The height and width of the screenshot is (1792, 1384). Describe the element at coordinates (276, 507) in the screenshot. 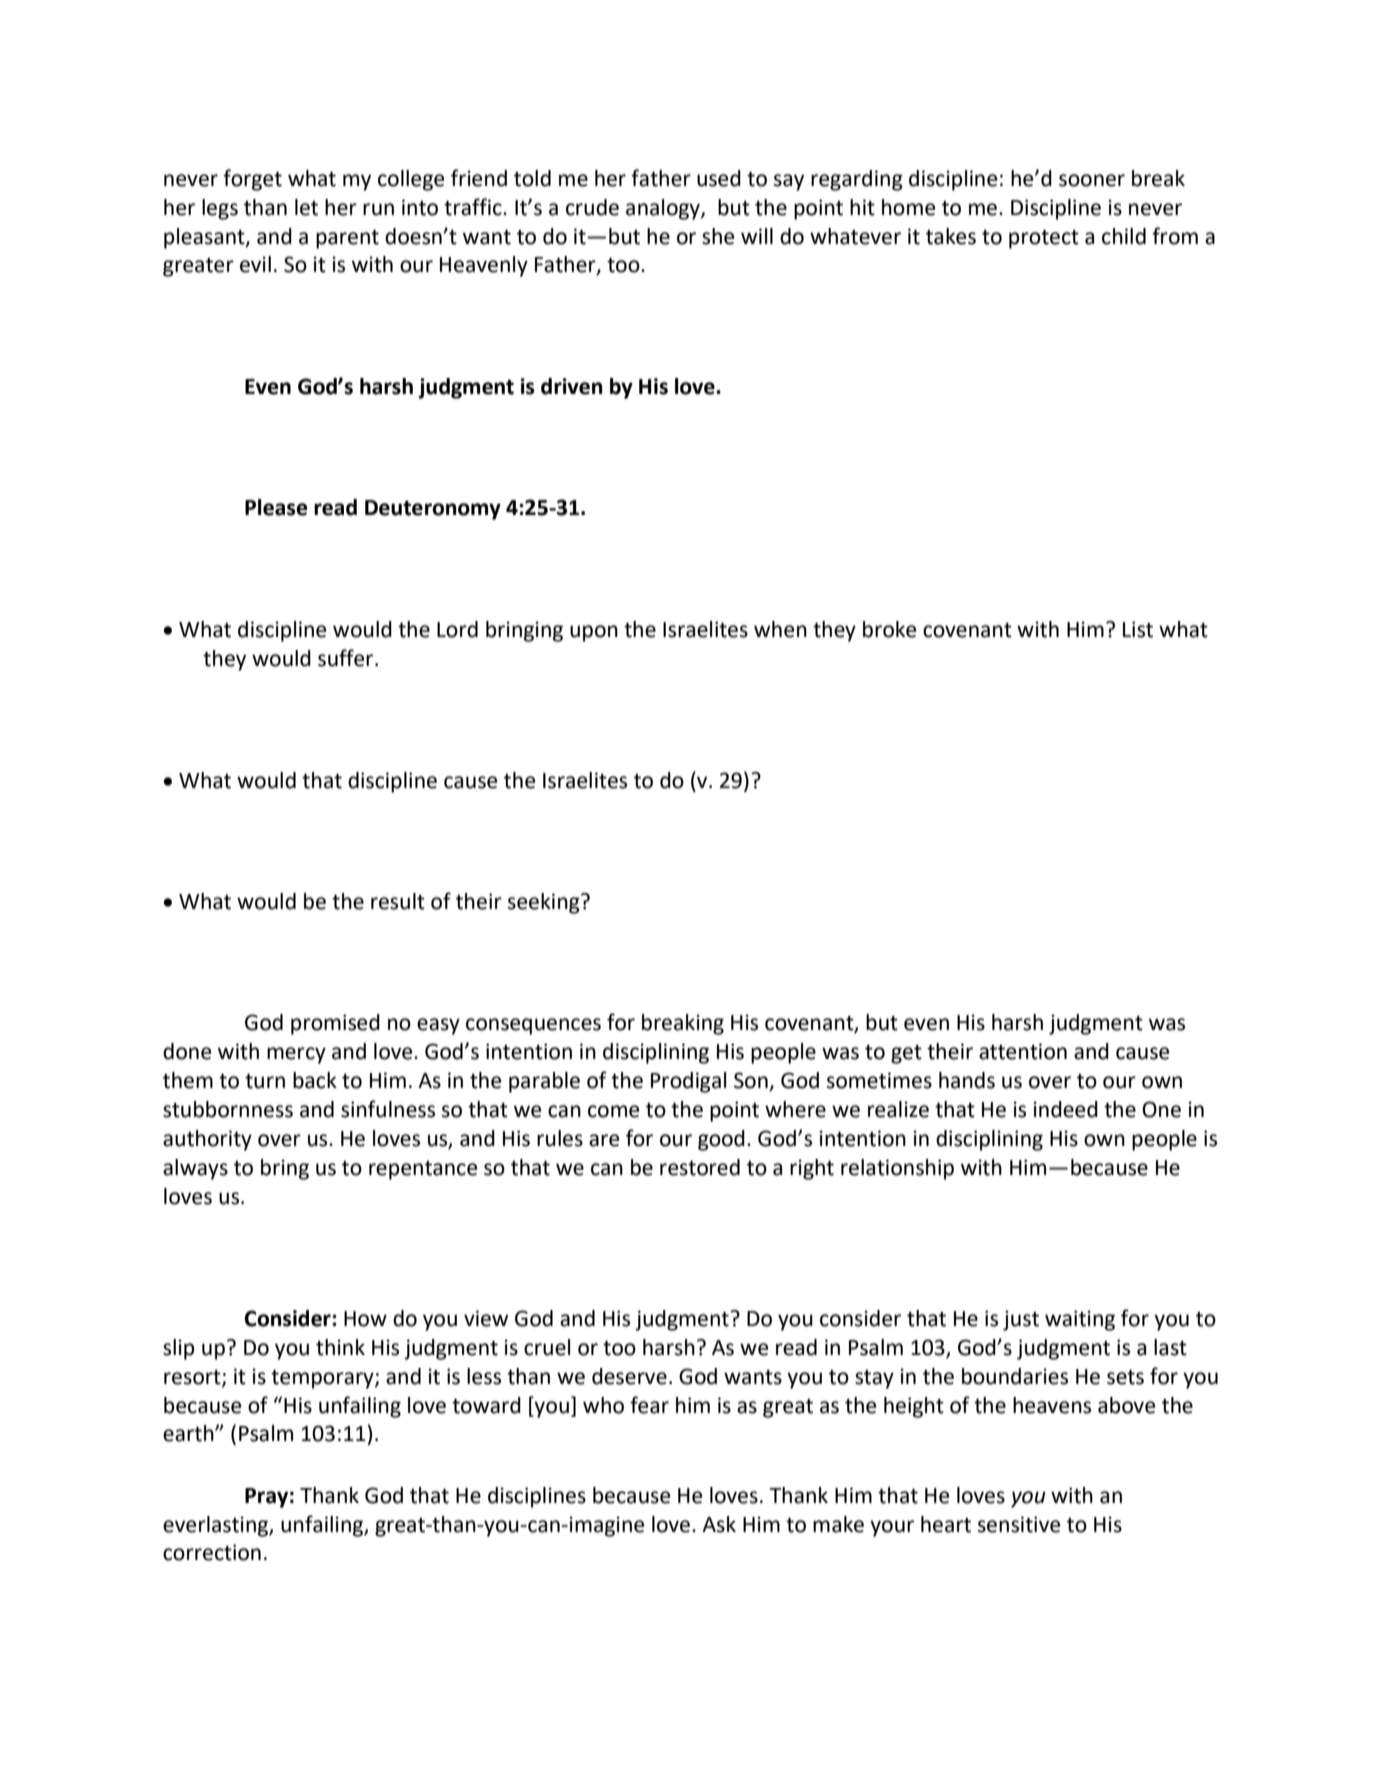

I see `Please` at that location.
